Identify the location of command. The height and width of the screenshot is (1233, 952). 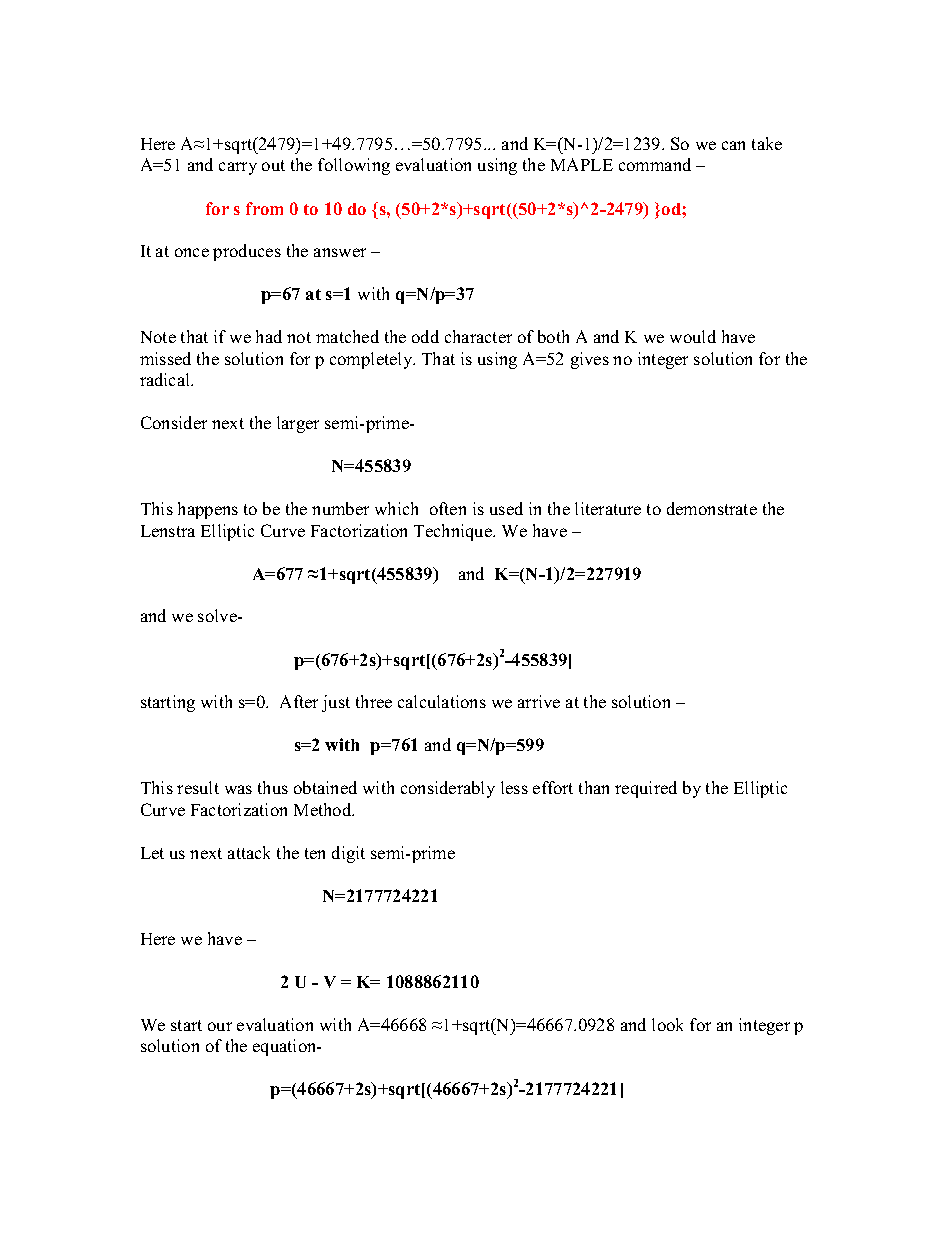
(655, 164).
